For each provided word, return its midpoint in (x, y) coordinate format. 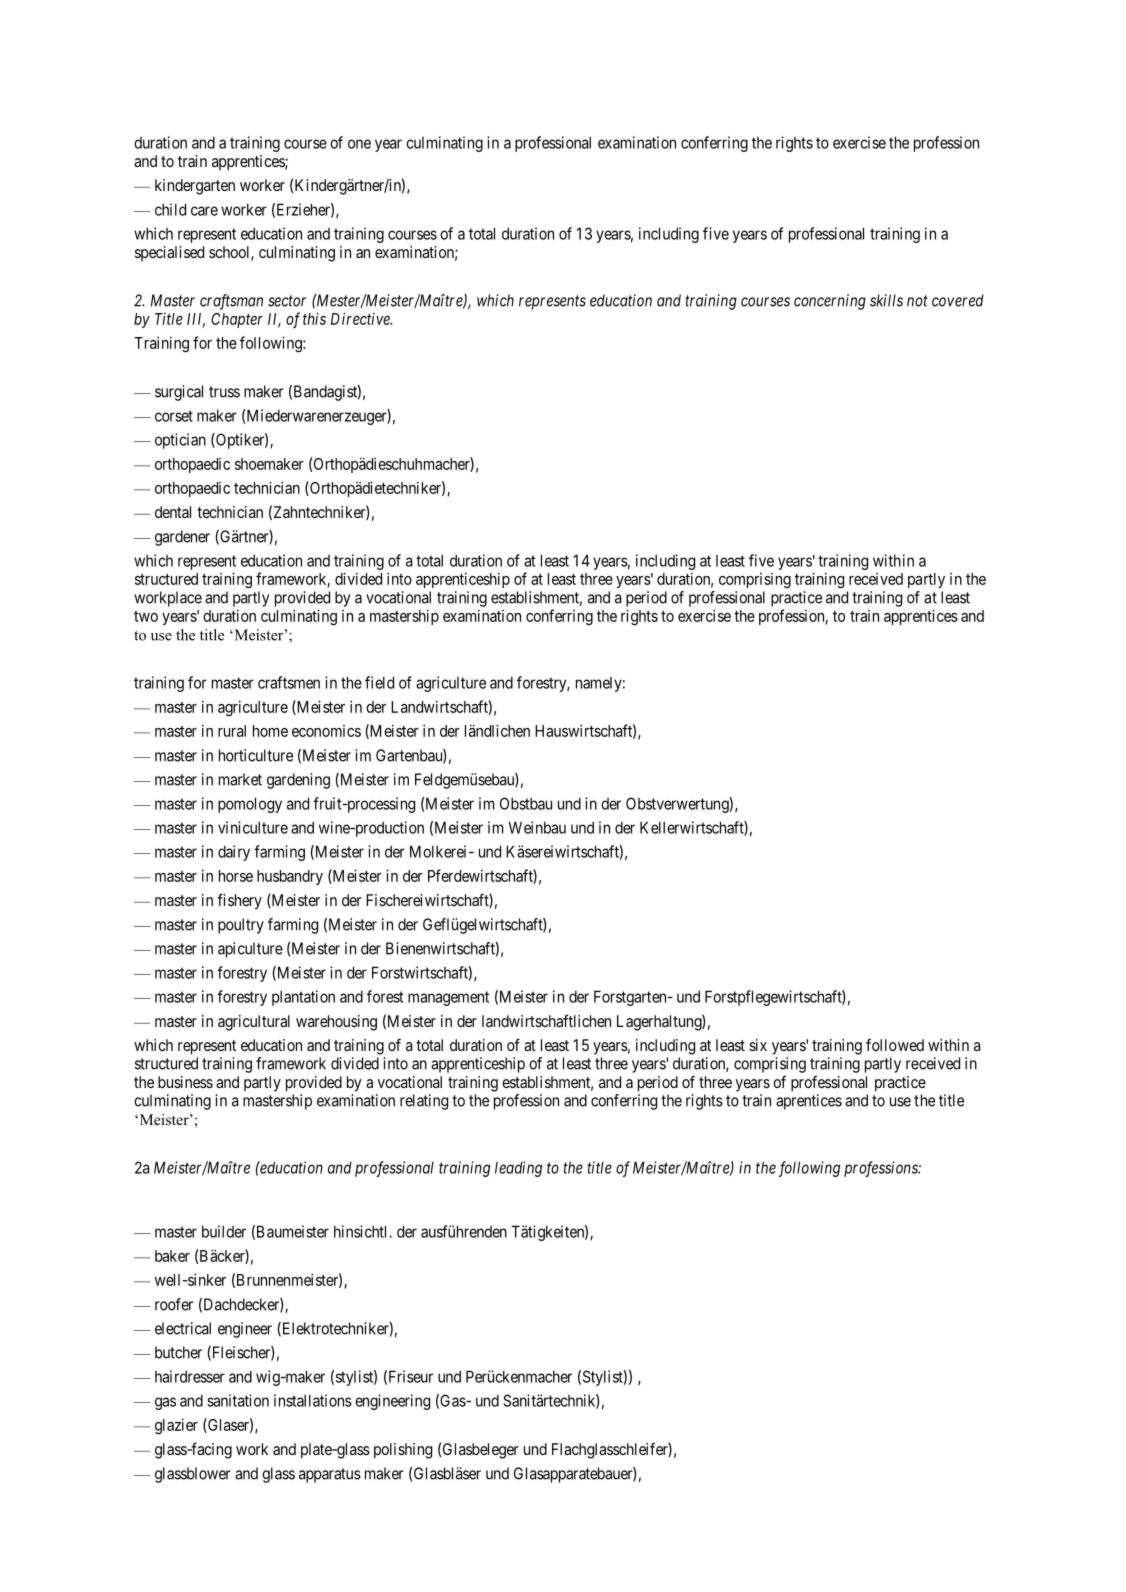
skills (886, 300)
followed (895, 1045)
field (379, 682)
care (204, 211)
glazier (176, 1426)
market (240, 779)
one (359, 144)
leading (518, 1169)
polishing (403, 1451)
